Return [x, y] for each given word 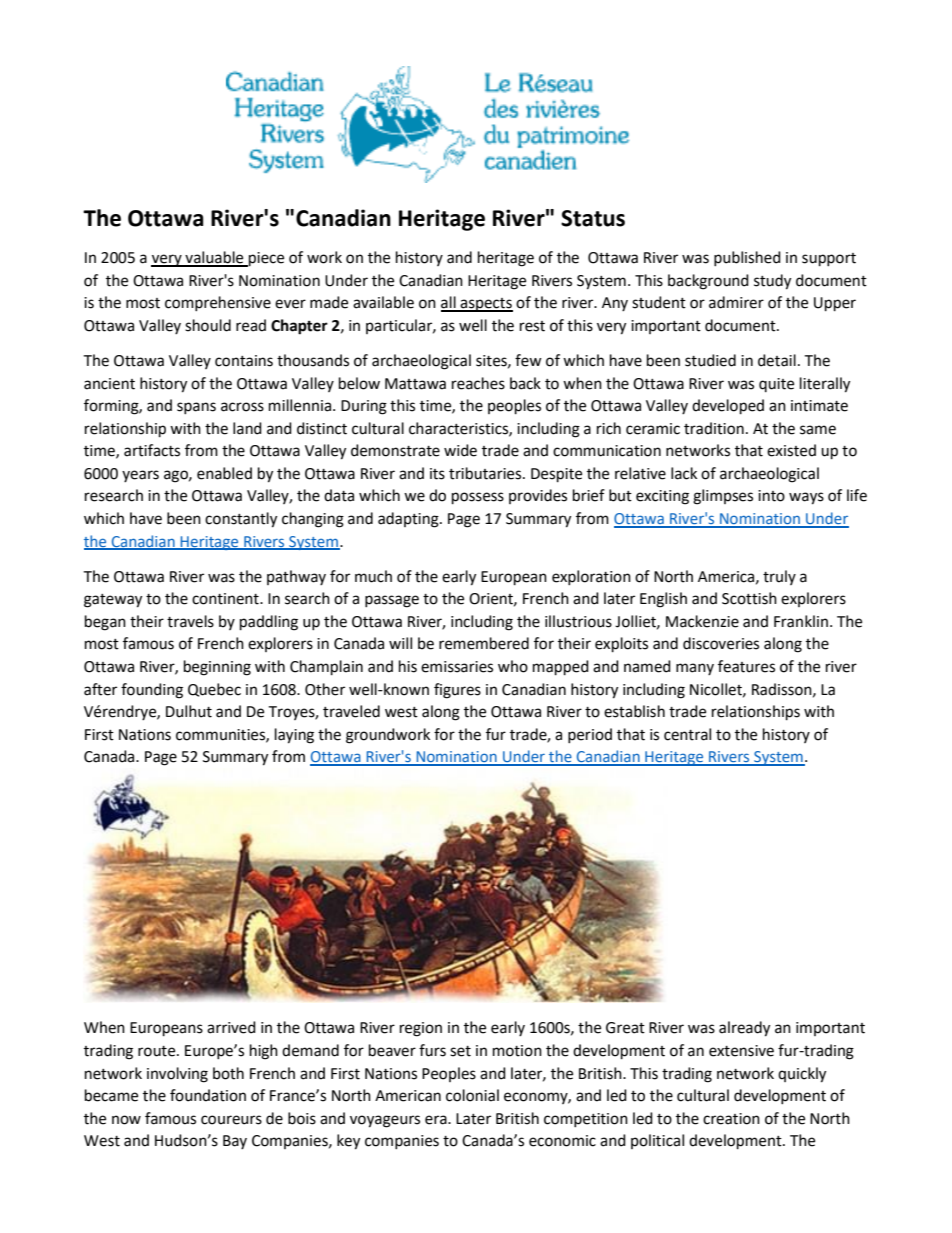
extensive [741, 1051]
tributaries [486, 473]
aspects [486, 305]
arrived [231, 1027]
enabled [224, 473]
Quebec [214, 690]
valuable [214, 258]
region [421, 1029]
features [746, 666]
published [747, 258]
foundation [208, 1095]
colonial [472, 1095]
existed [791, 450]
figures [457, 691]
